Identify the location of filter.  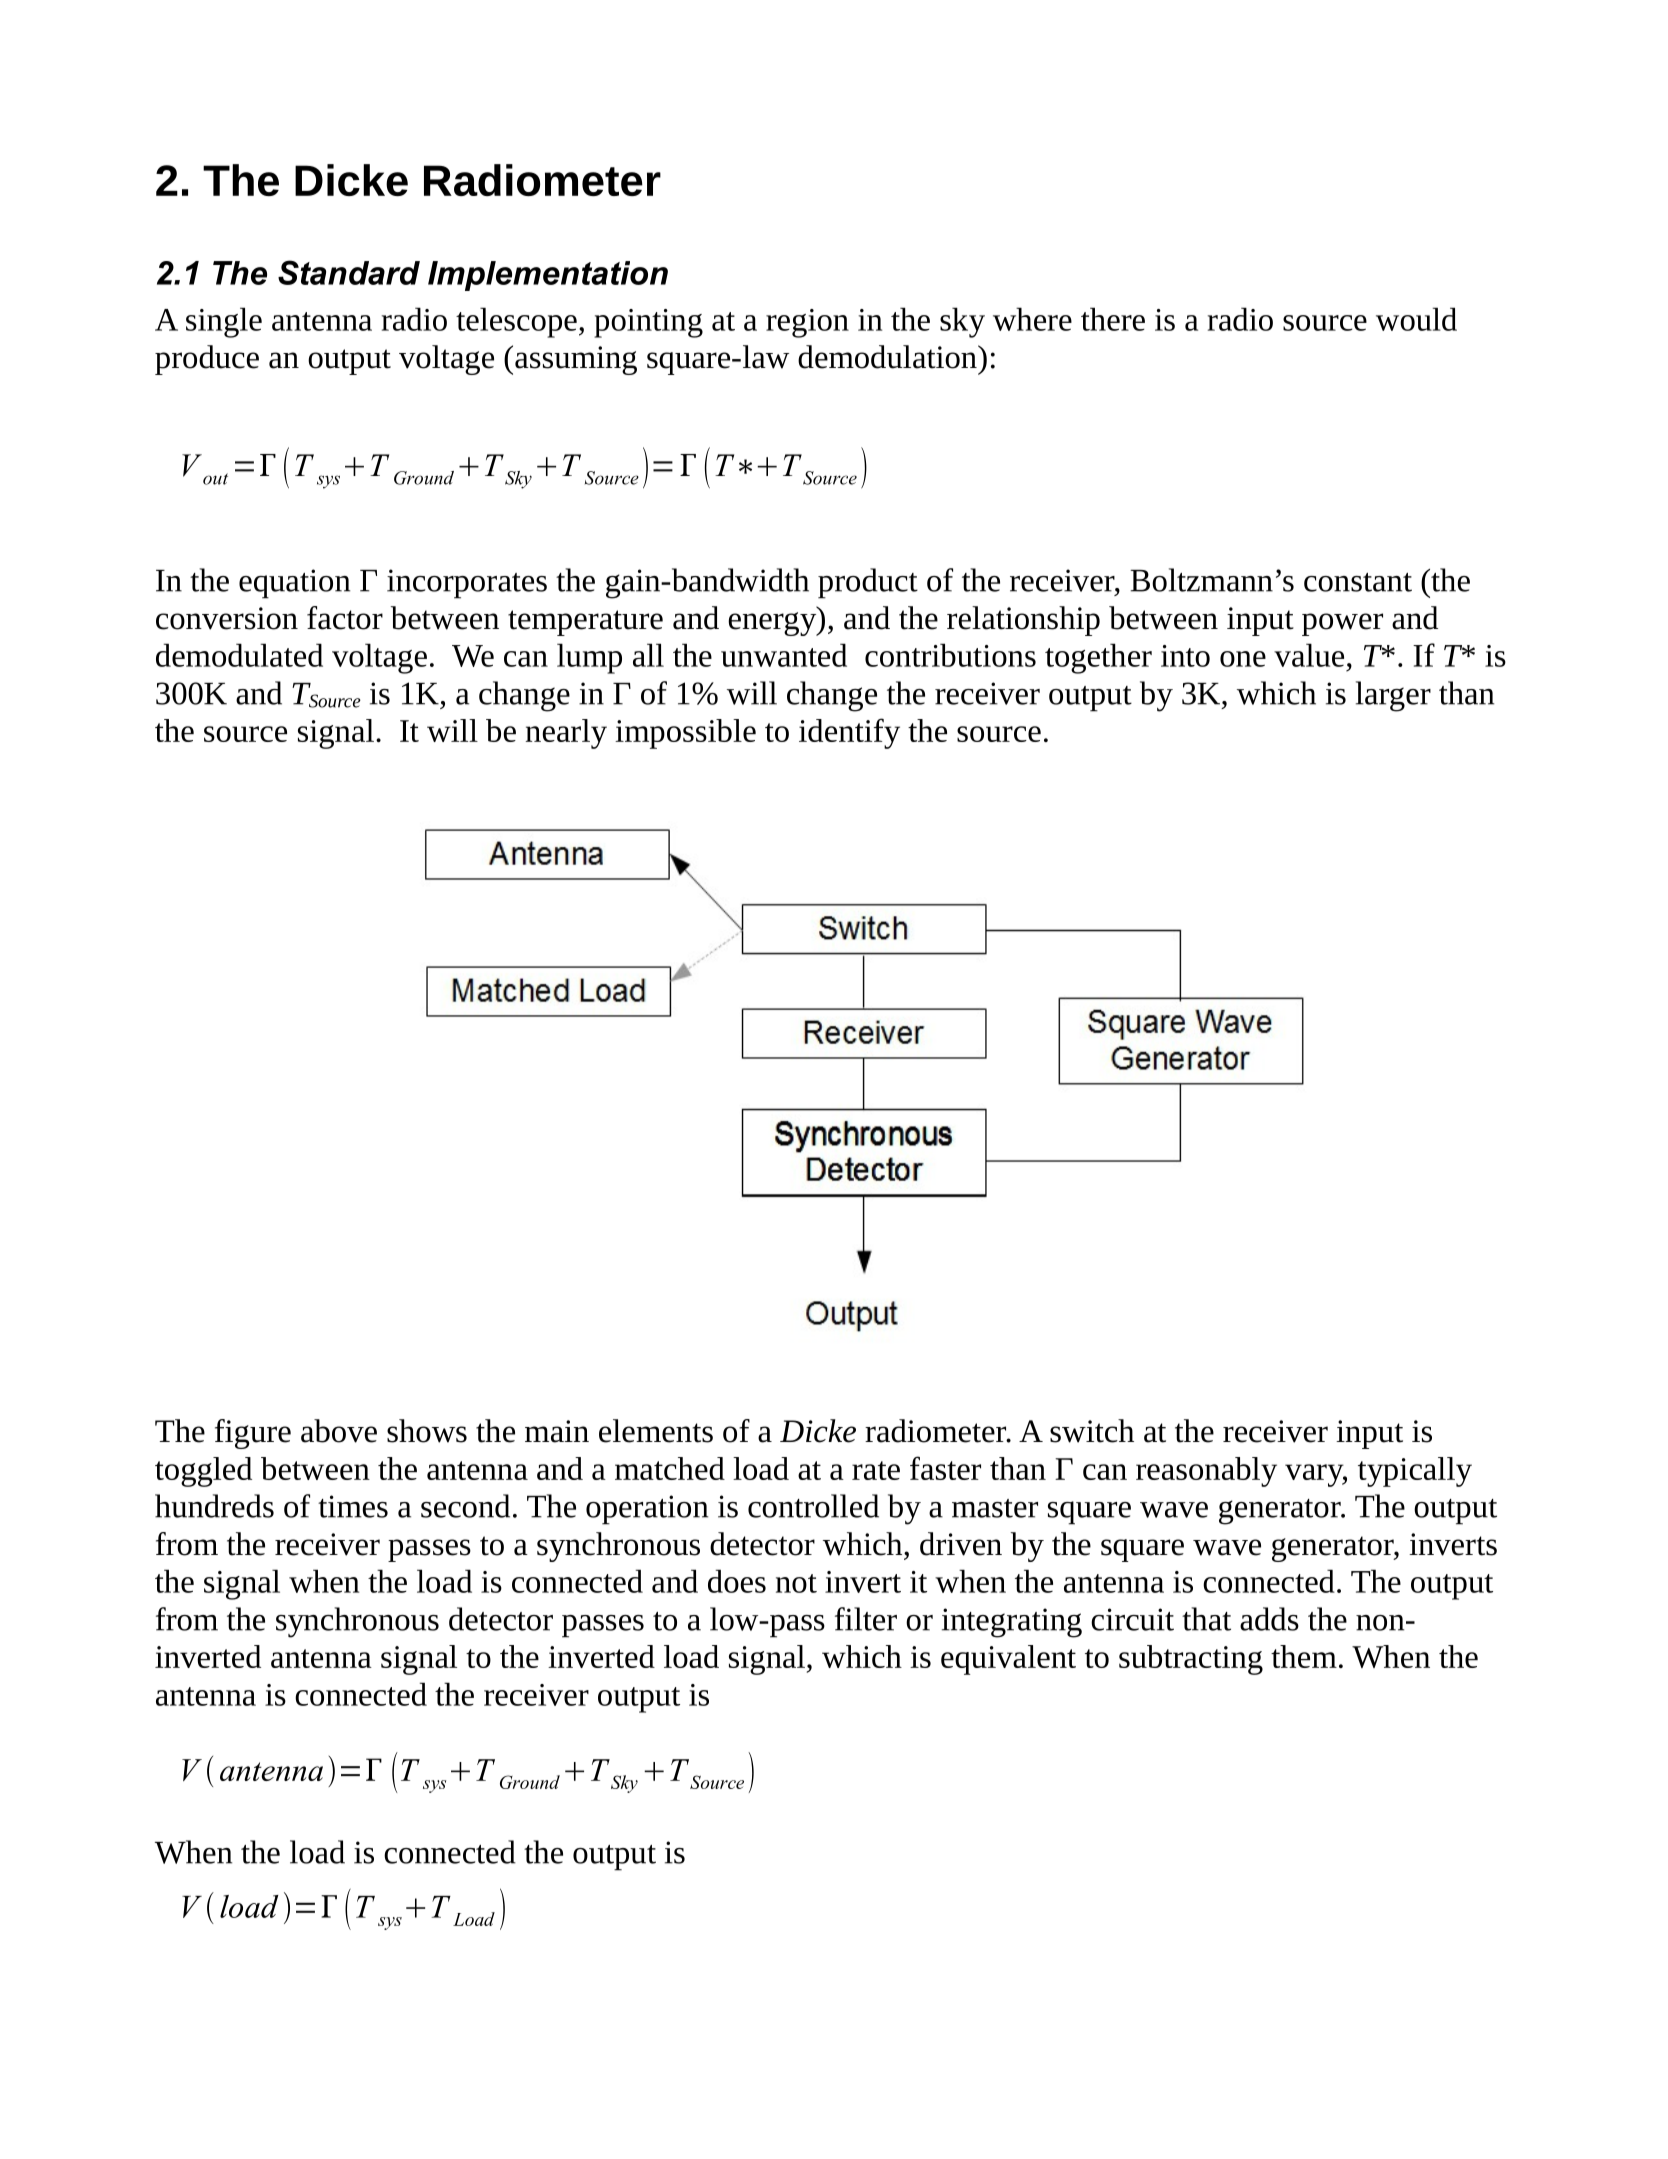
(866, 1619).
